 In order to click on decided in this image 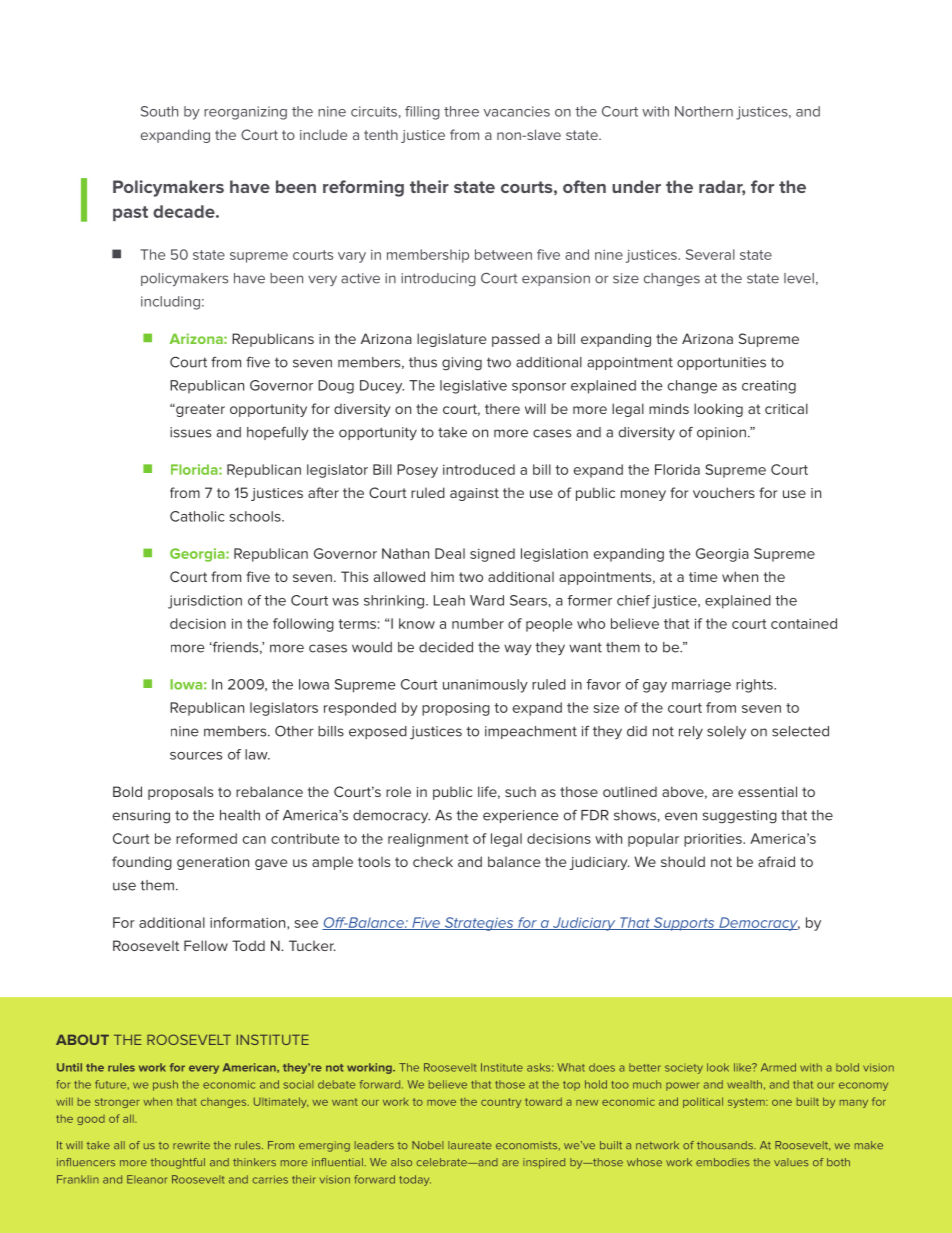, I will do `click(446, 647)`.
